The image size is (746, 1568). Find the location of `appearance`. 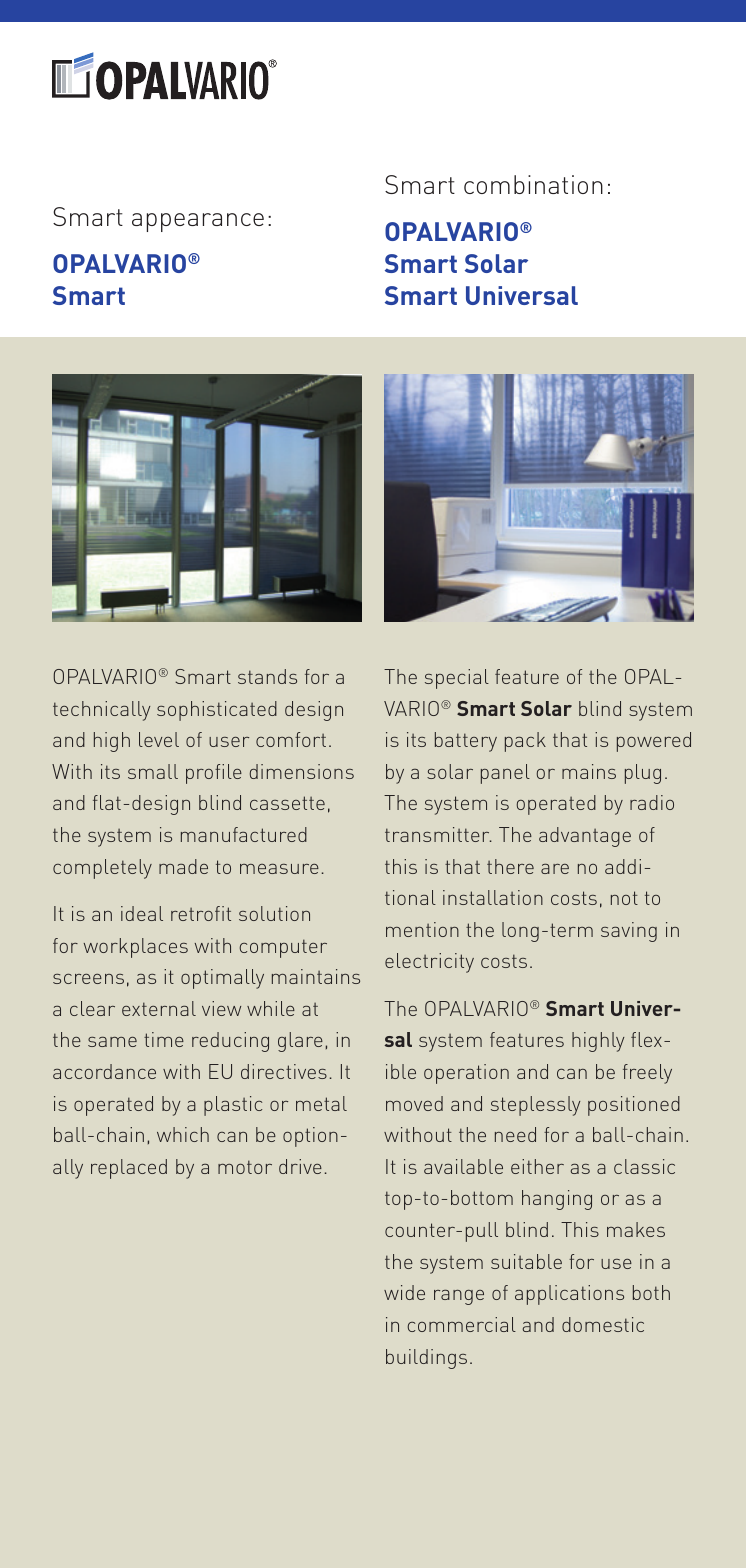

appearance is located at coordinates (198, 222).
